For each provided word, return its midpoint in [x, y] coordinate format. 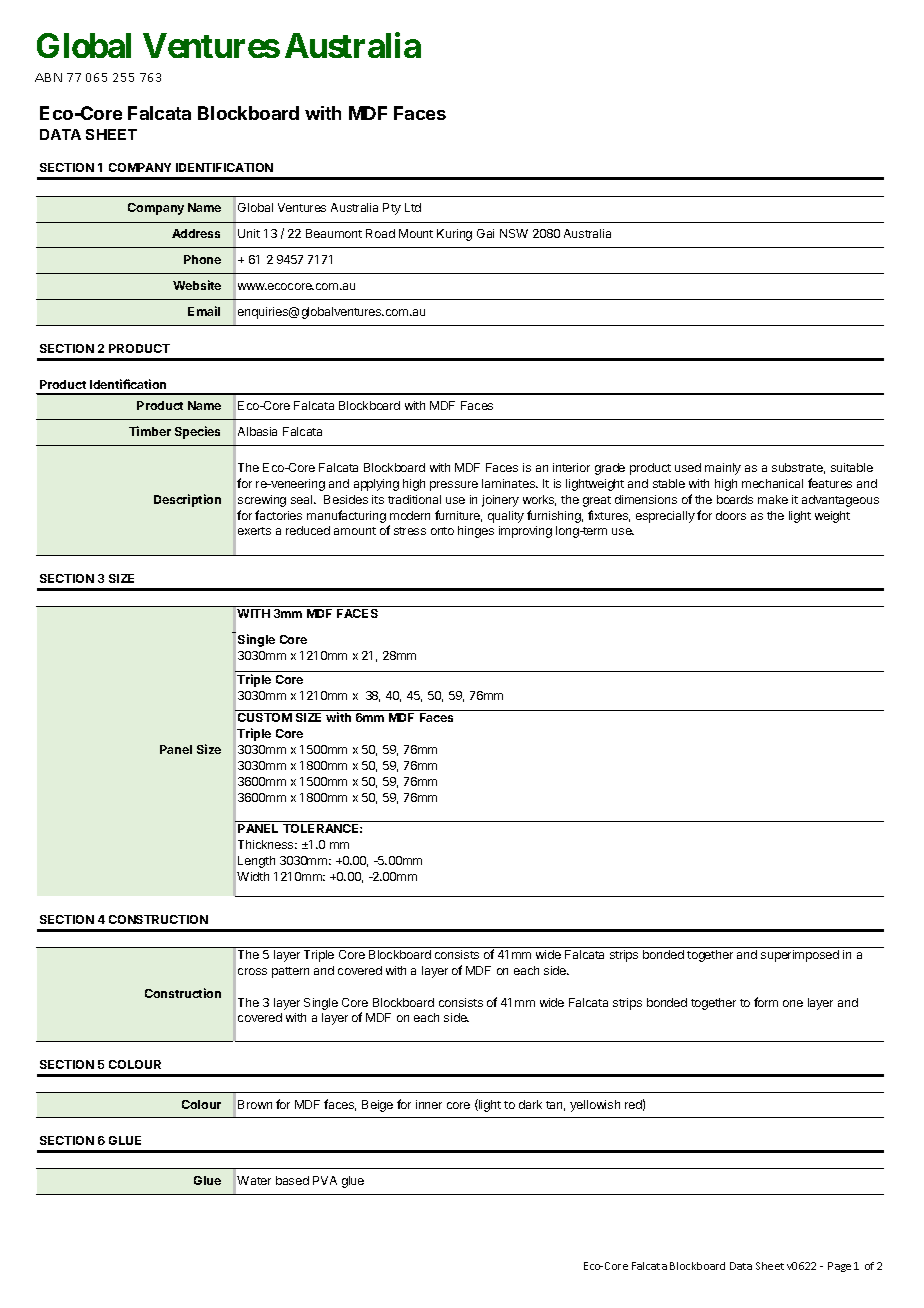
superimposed [800, 956]
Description [187, 500]
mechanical [772, 483]
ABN [48, 77]
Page [839, 1267]
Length [256, 862]
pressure [454, 486]
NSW [514, 233]
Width [253, 876]
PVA [325, 1180]
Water [254, 1180]
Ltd [413, 207]
